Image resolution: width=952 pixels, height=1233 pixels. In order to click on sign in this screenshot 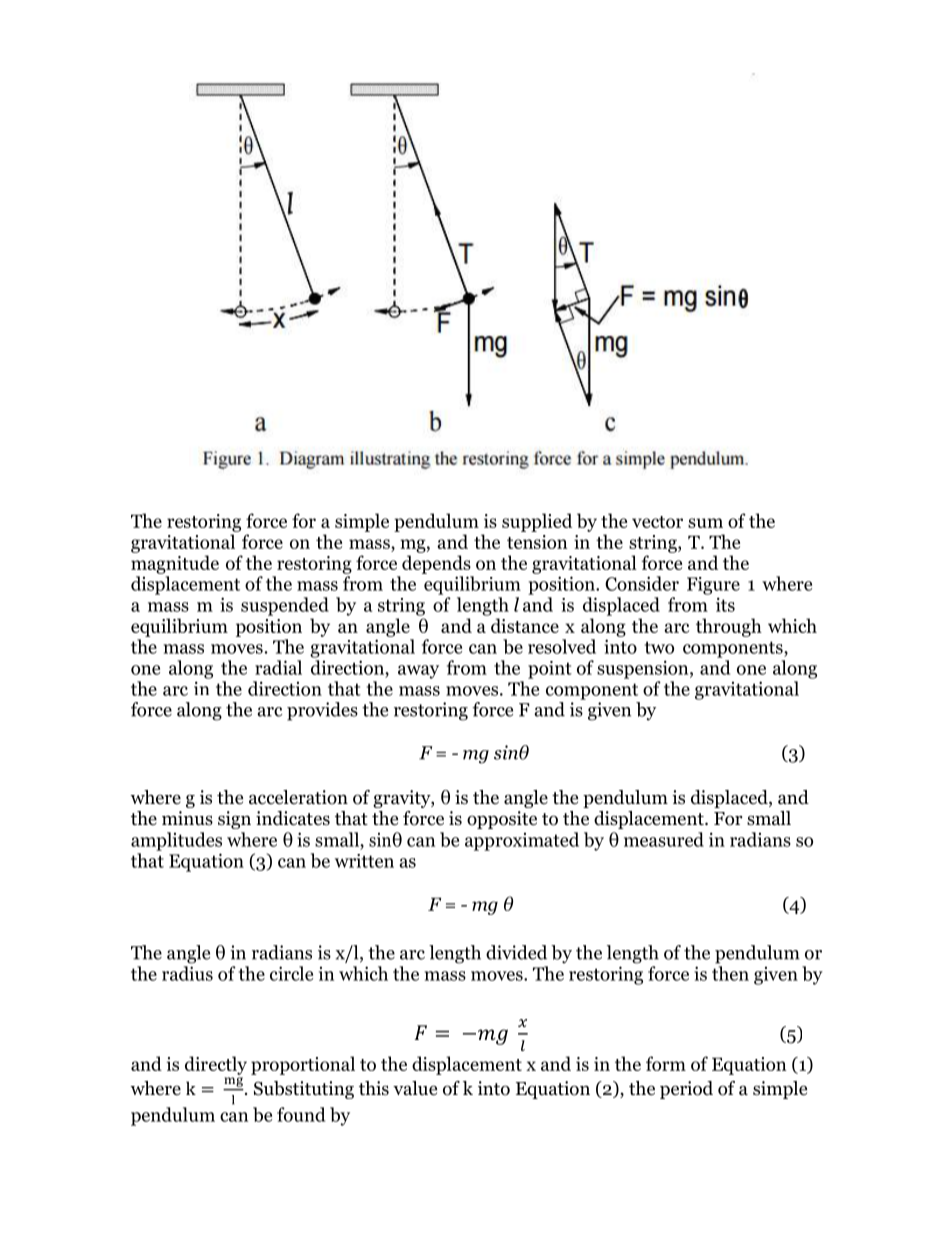, I will do `click(234, 820)`.
